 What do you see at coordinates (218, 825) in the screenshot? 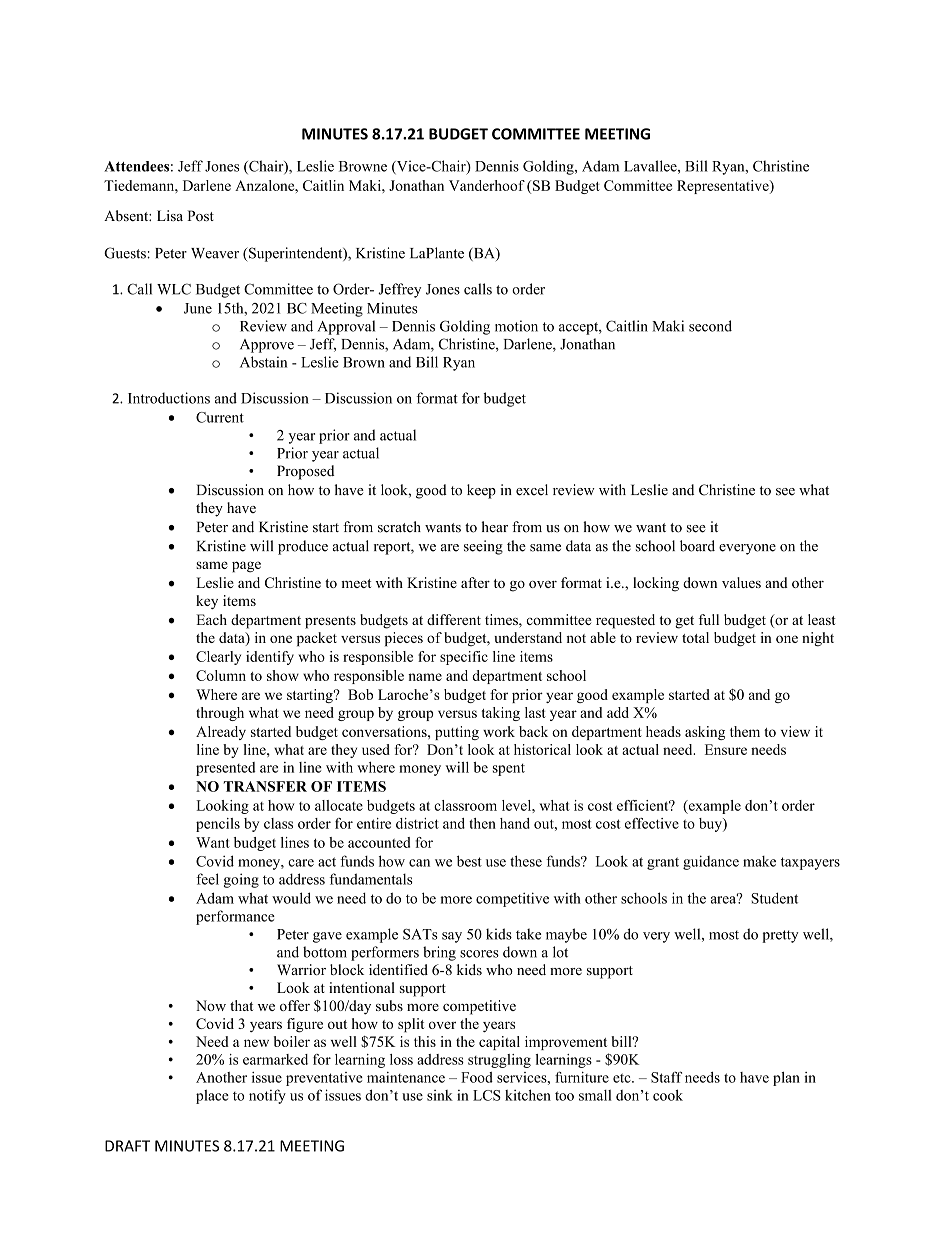
I see `pencils` at bounding box center [218, 825].
